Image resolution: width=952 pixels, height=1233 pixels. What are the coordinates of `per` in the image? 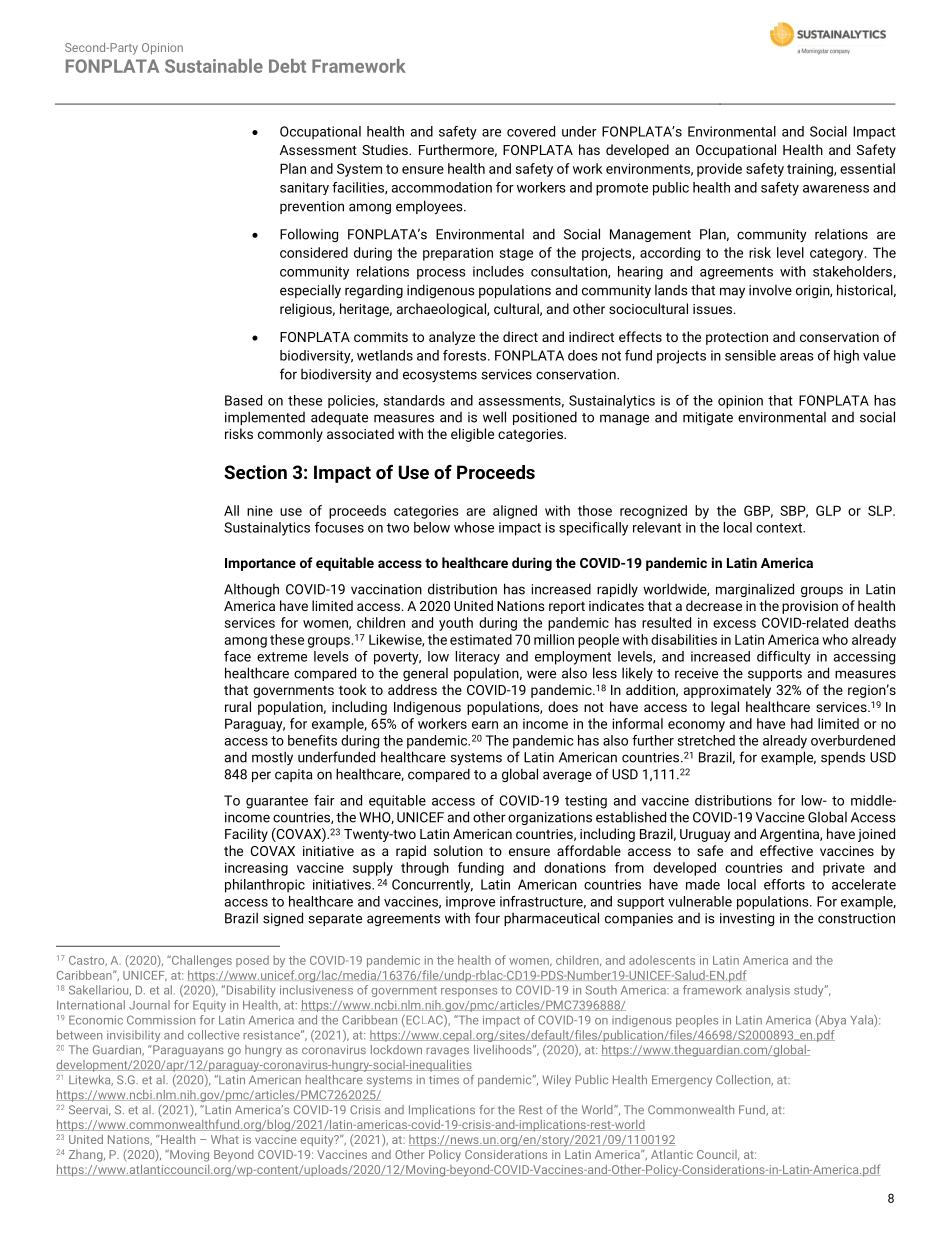 It's located at (261, 776).
